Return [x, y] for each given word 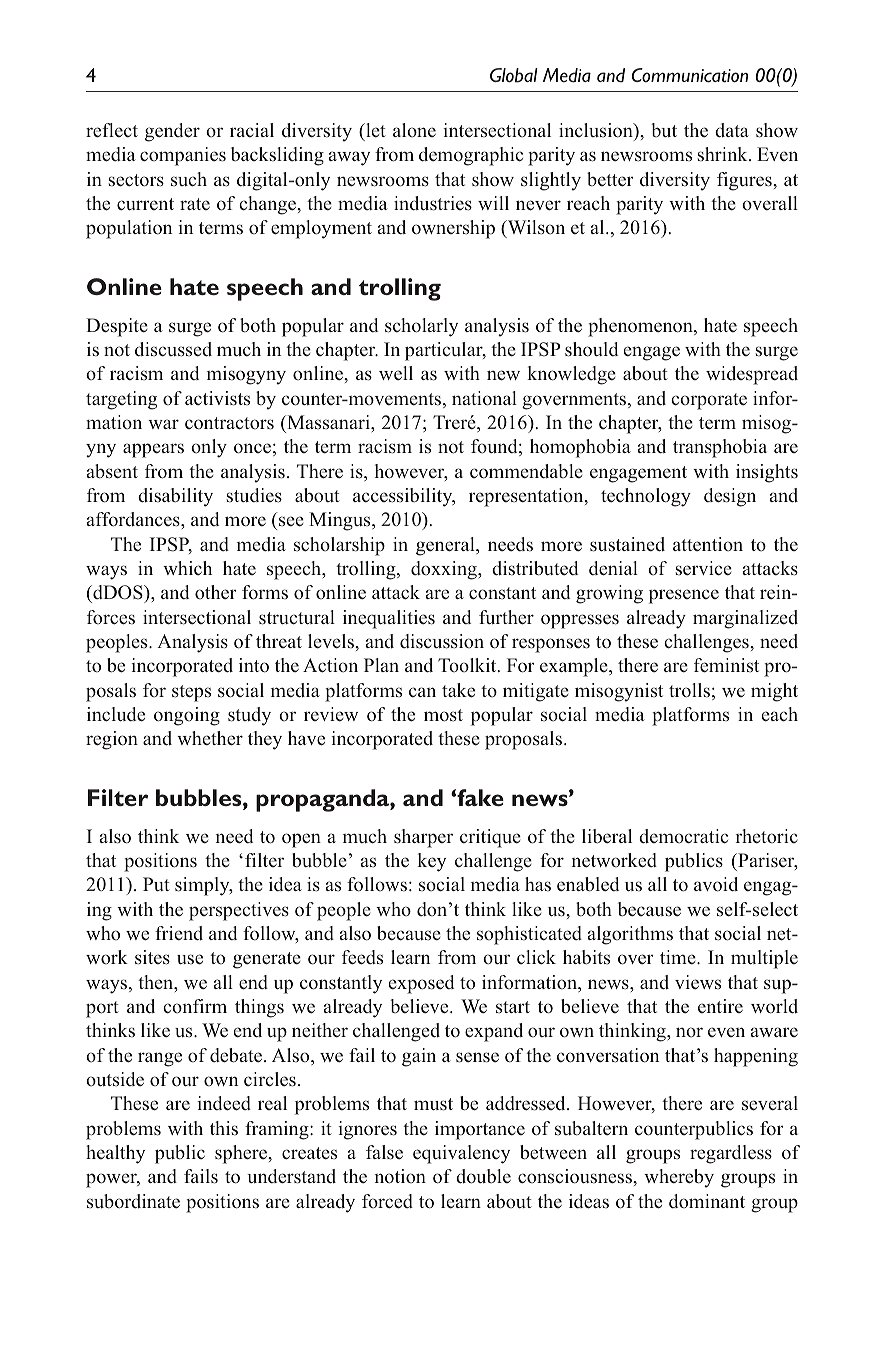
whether [210, 738]
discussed [173, 349]
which [187, 568]
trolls [689, 690]
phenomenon [641, 327]
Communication [690, 75]
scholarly [421, 327]
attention [708, 544]
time [679, 957]
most [443, 715]
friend [179, 933]
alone [414, 130]
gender [172, 132]
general [446, 546]
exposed [421, 984]
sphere [242, 1154]
